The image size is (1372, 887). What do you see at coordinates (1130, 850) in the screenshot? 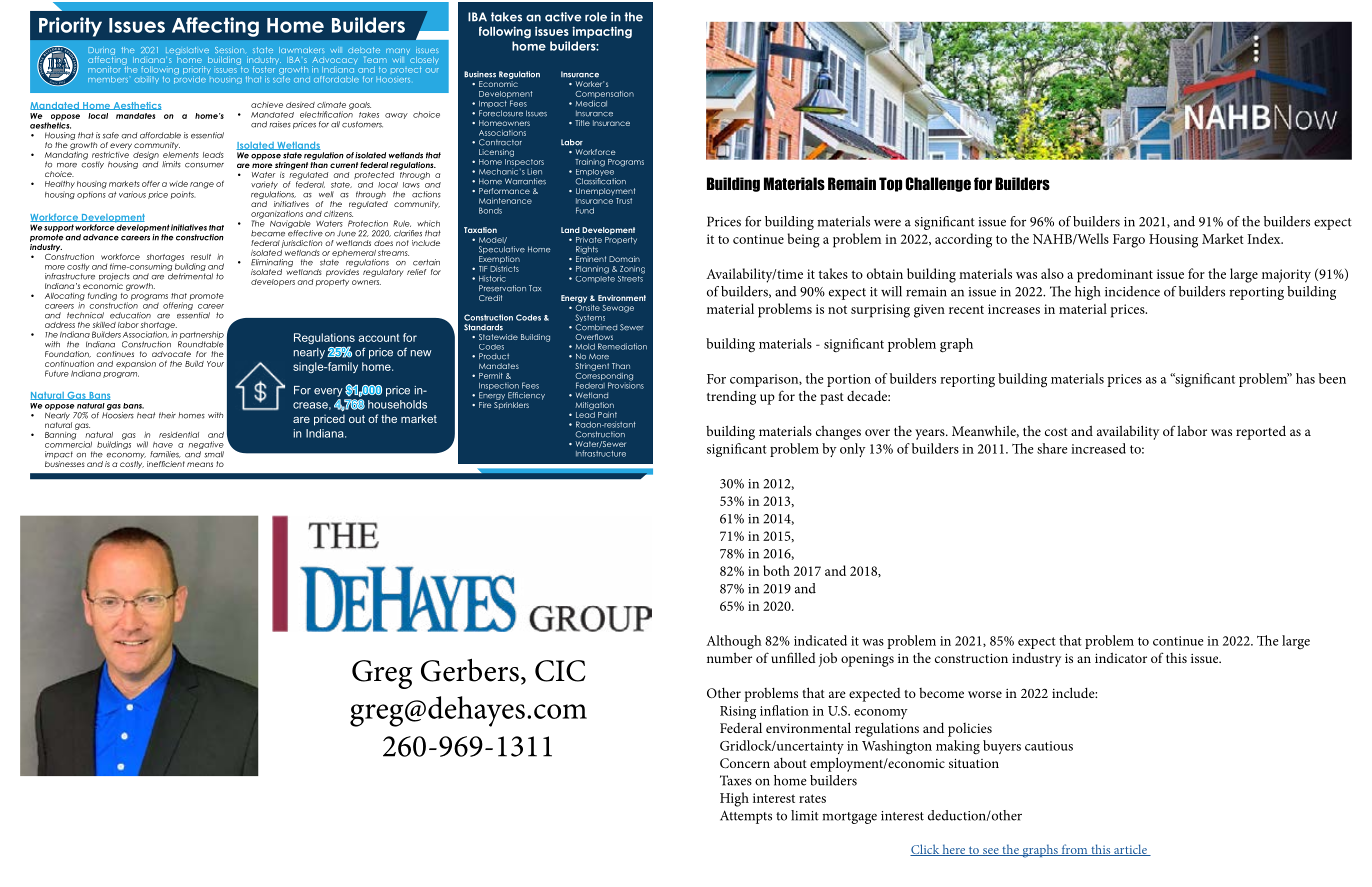
I see `article` at bounding box center [1130, 850].
